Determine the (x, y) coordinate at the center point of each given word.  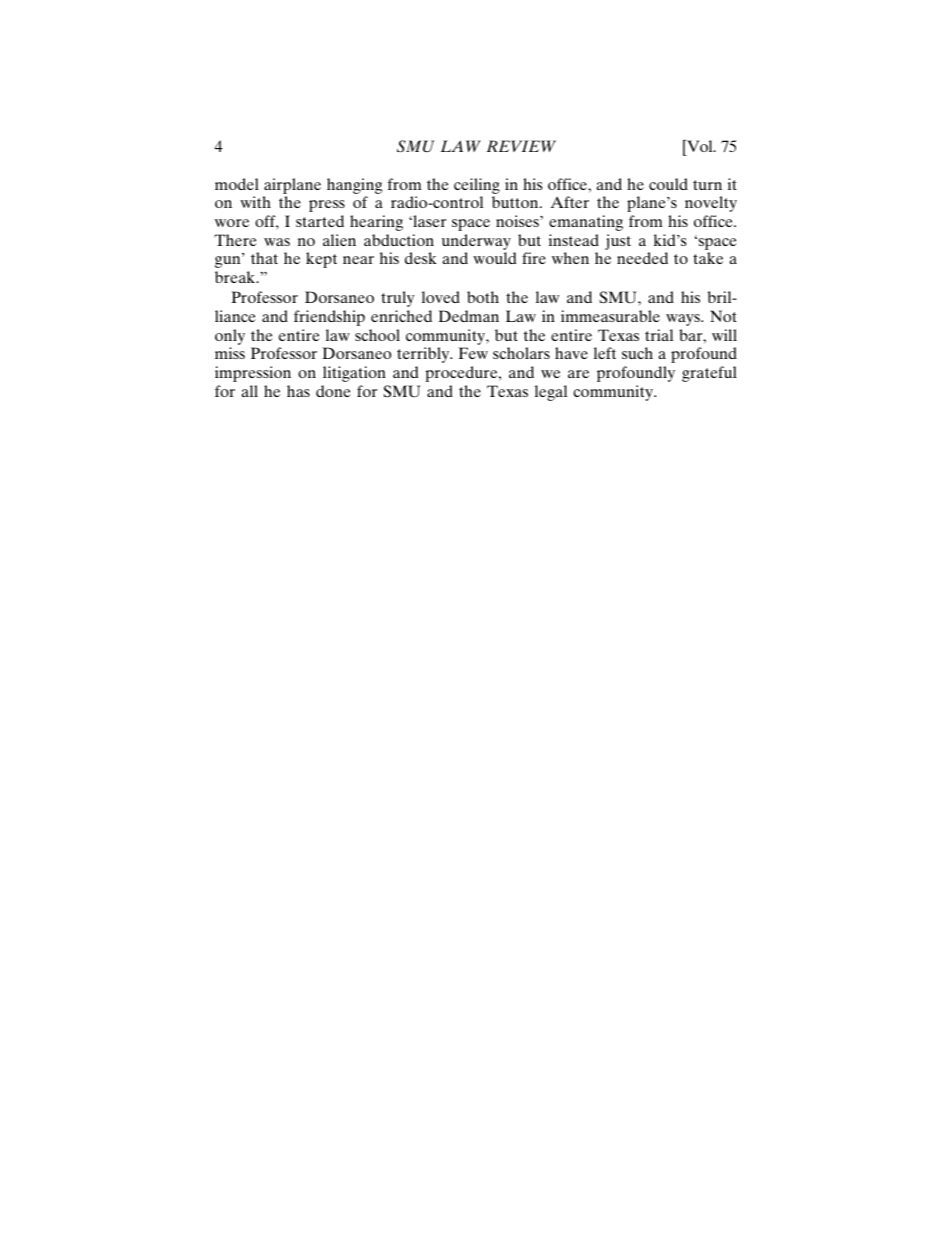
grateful (709, 374)
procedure (462, 374)
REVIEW (521, 146)
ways (684, 320)
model (237, 184)
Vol (700, 146)
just (618, 242)
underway (476, 242)
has (298, 391)
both (483, 297)
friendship (329, 318)
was (277, 242)
